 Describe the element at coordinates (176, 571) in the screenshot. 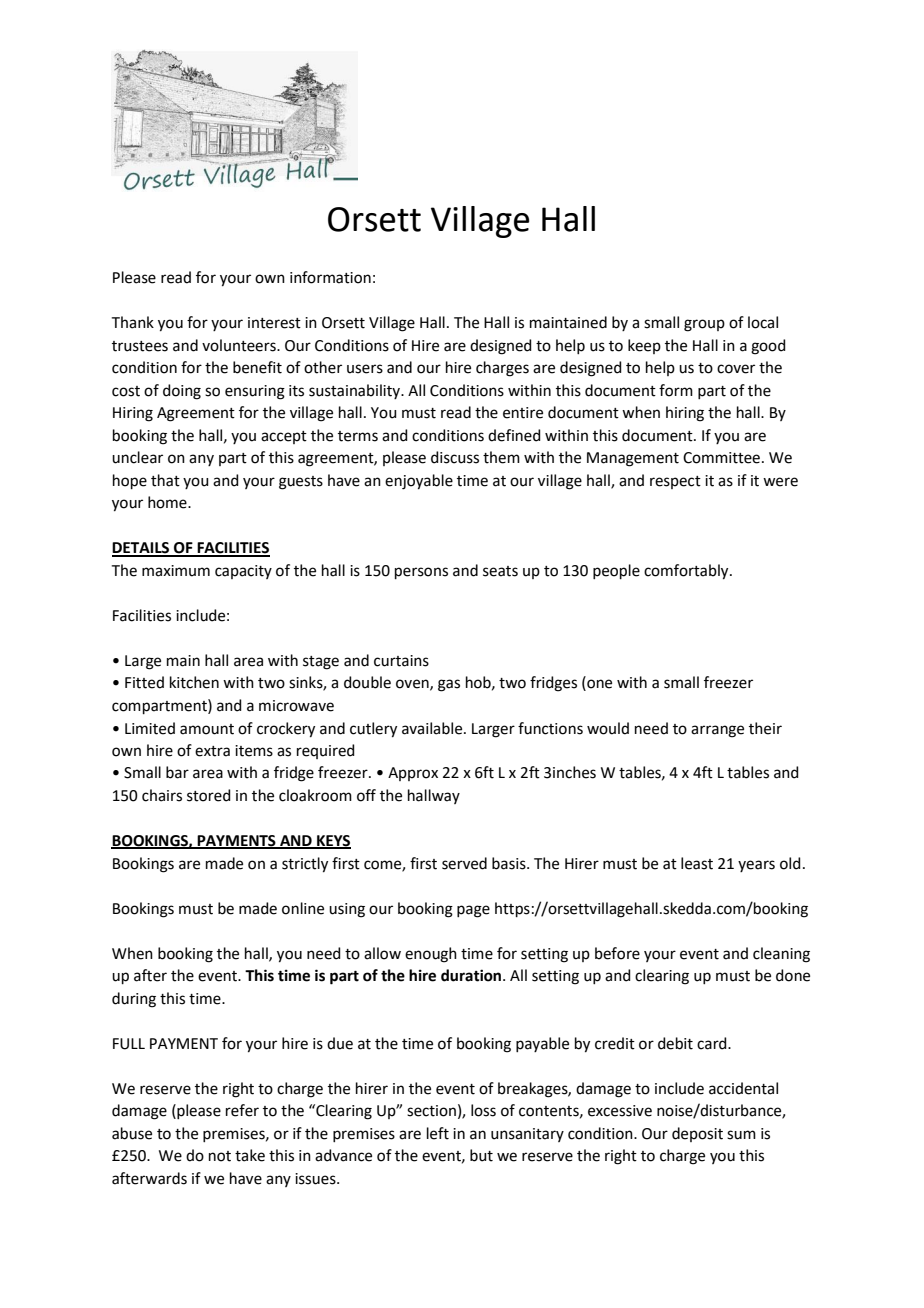

I see `maximum` at that location.
